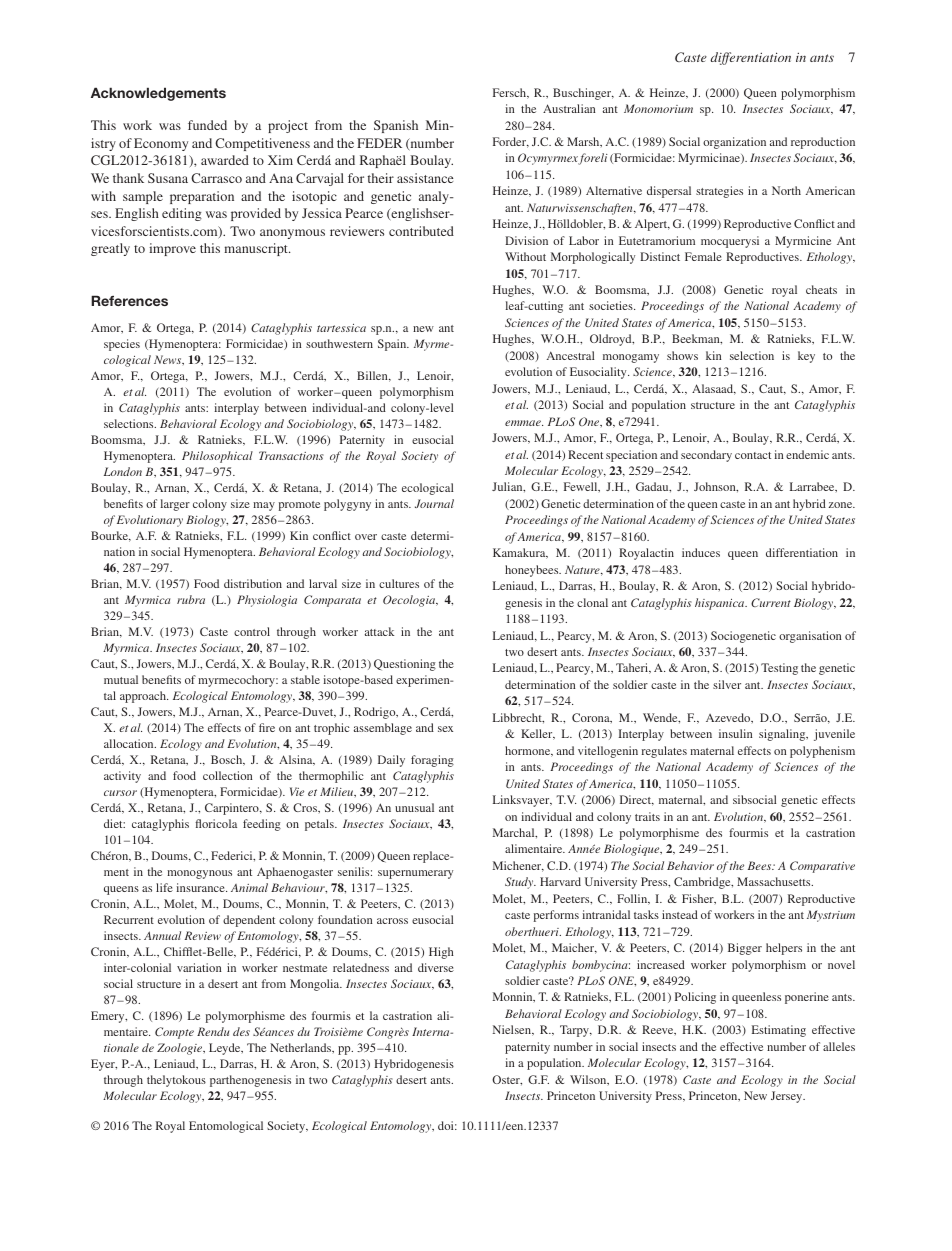 The image size is (952, 1251). I want to click on hispanica, so click(721, 604).
